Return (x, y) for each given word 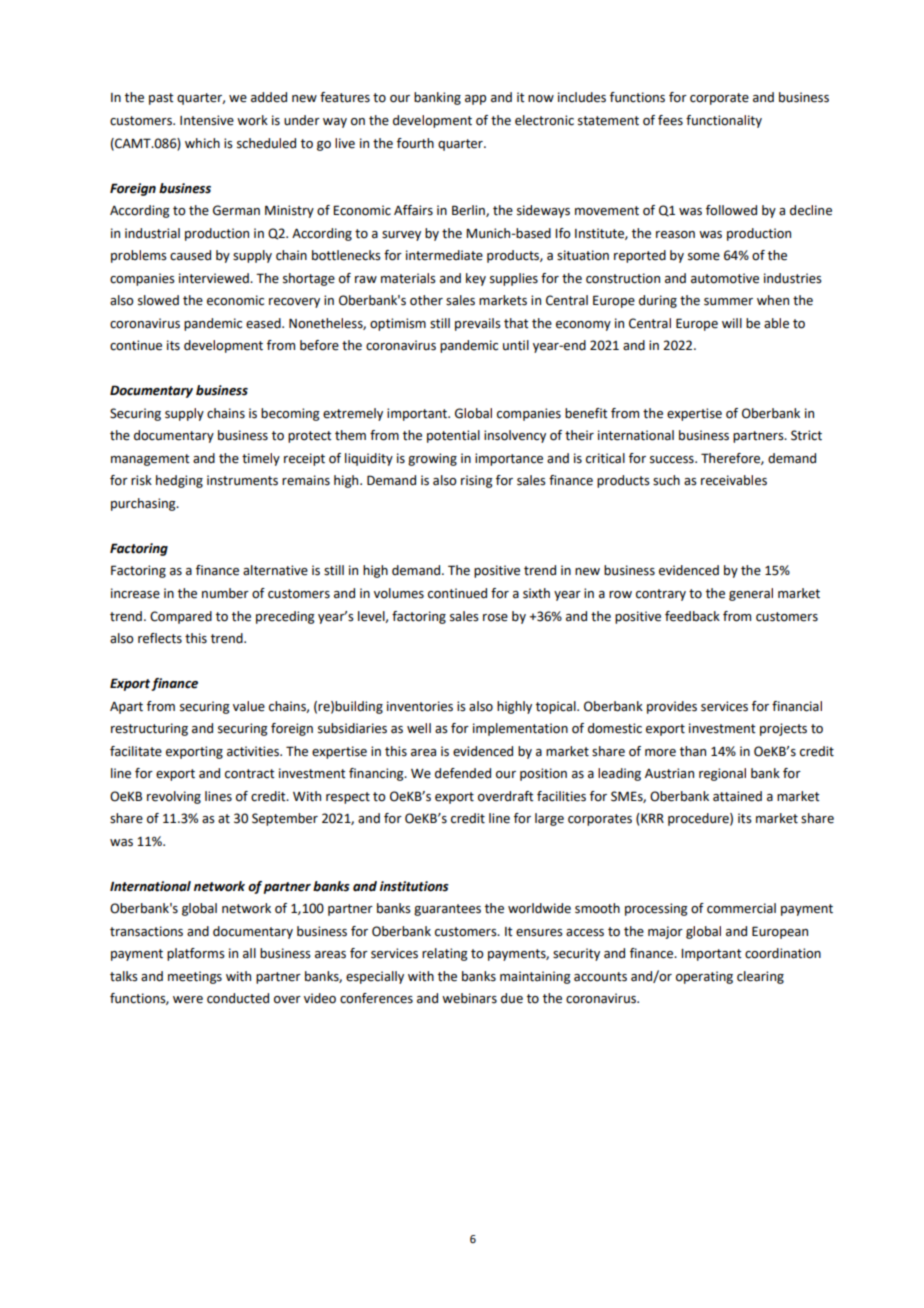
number (225, 593)
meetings (195, 977)
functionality (724, 121)
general (751, 594)
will (732, 323)
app (475, 100)
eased (264, 323)
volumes (399, 593)
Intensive (207, 120)
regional (722, 774)
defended (463, 773)
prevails (478, 324)
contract (250, 774)
